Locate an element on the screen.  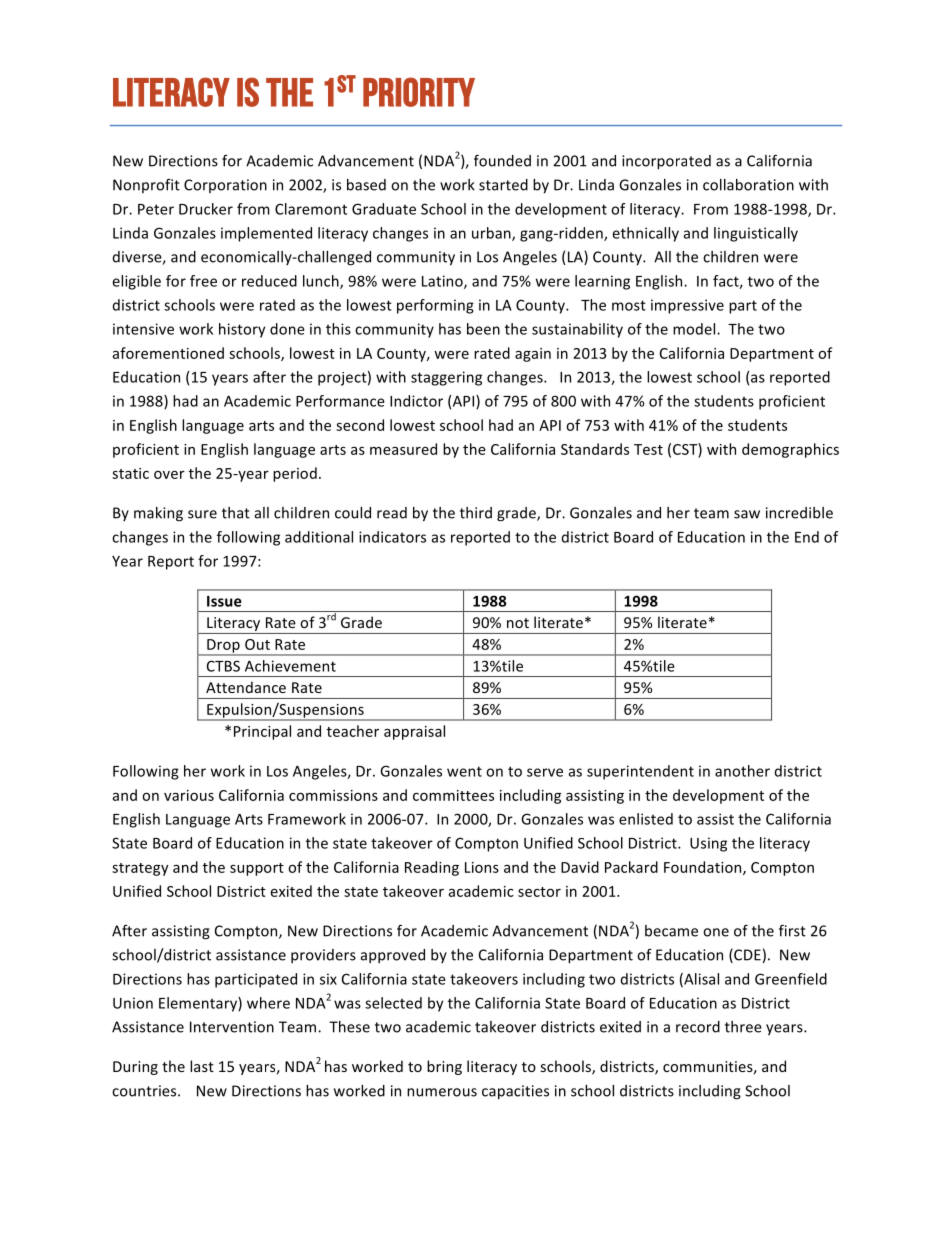
Principal is located at coordinates (262, 732).
